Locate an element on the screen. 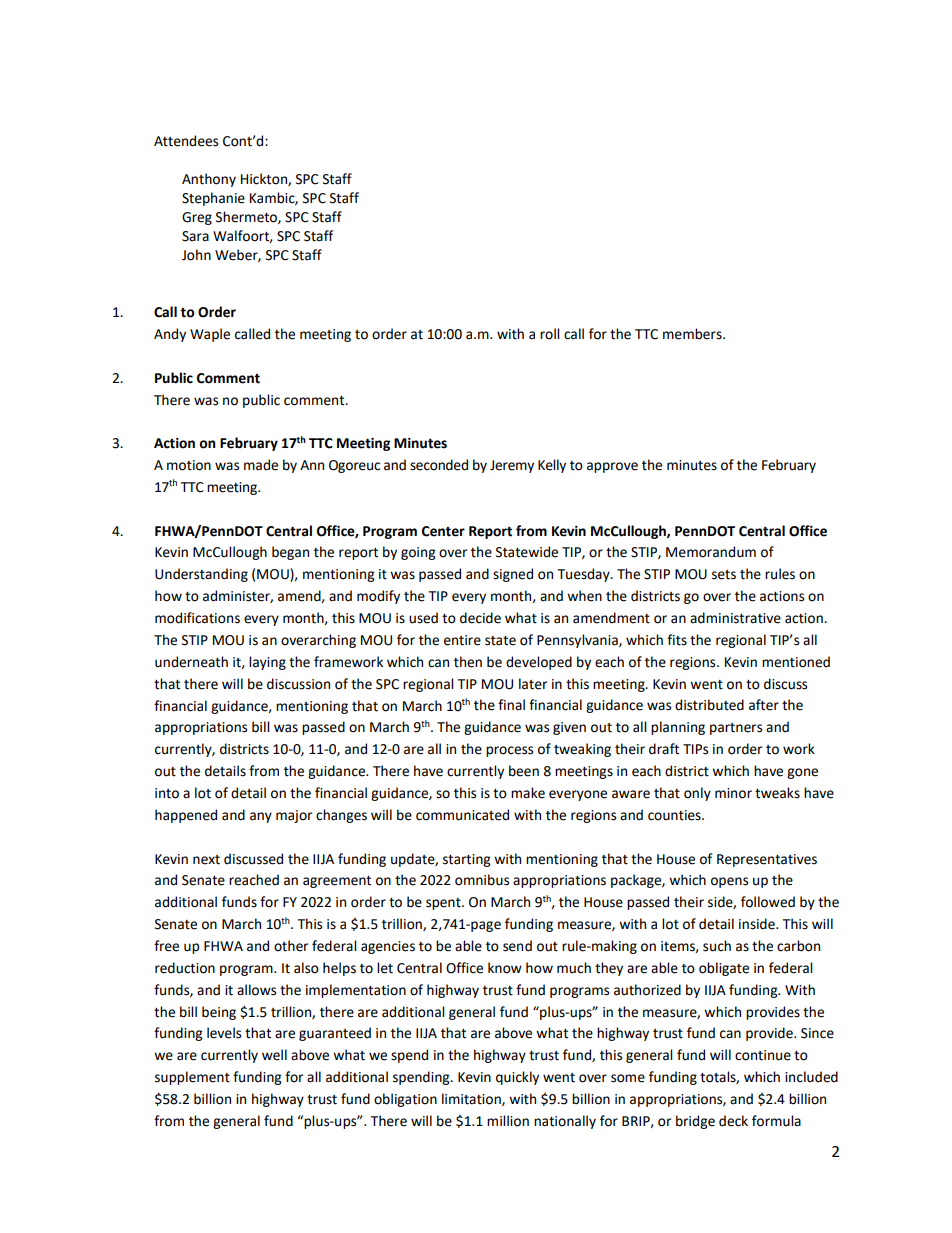 Image resolution: width=952 pixels, height=1233 pixels. Memorandum is located at coordinates (711, 552).
